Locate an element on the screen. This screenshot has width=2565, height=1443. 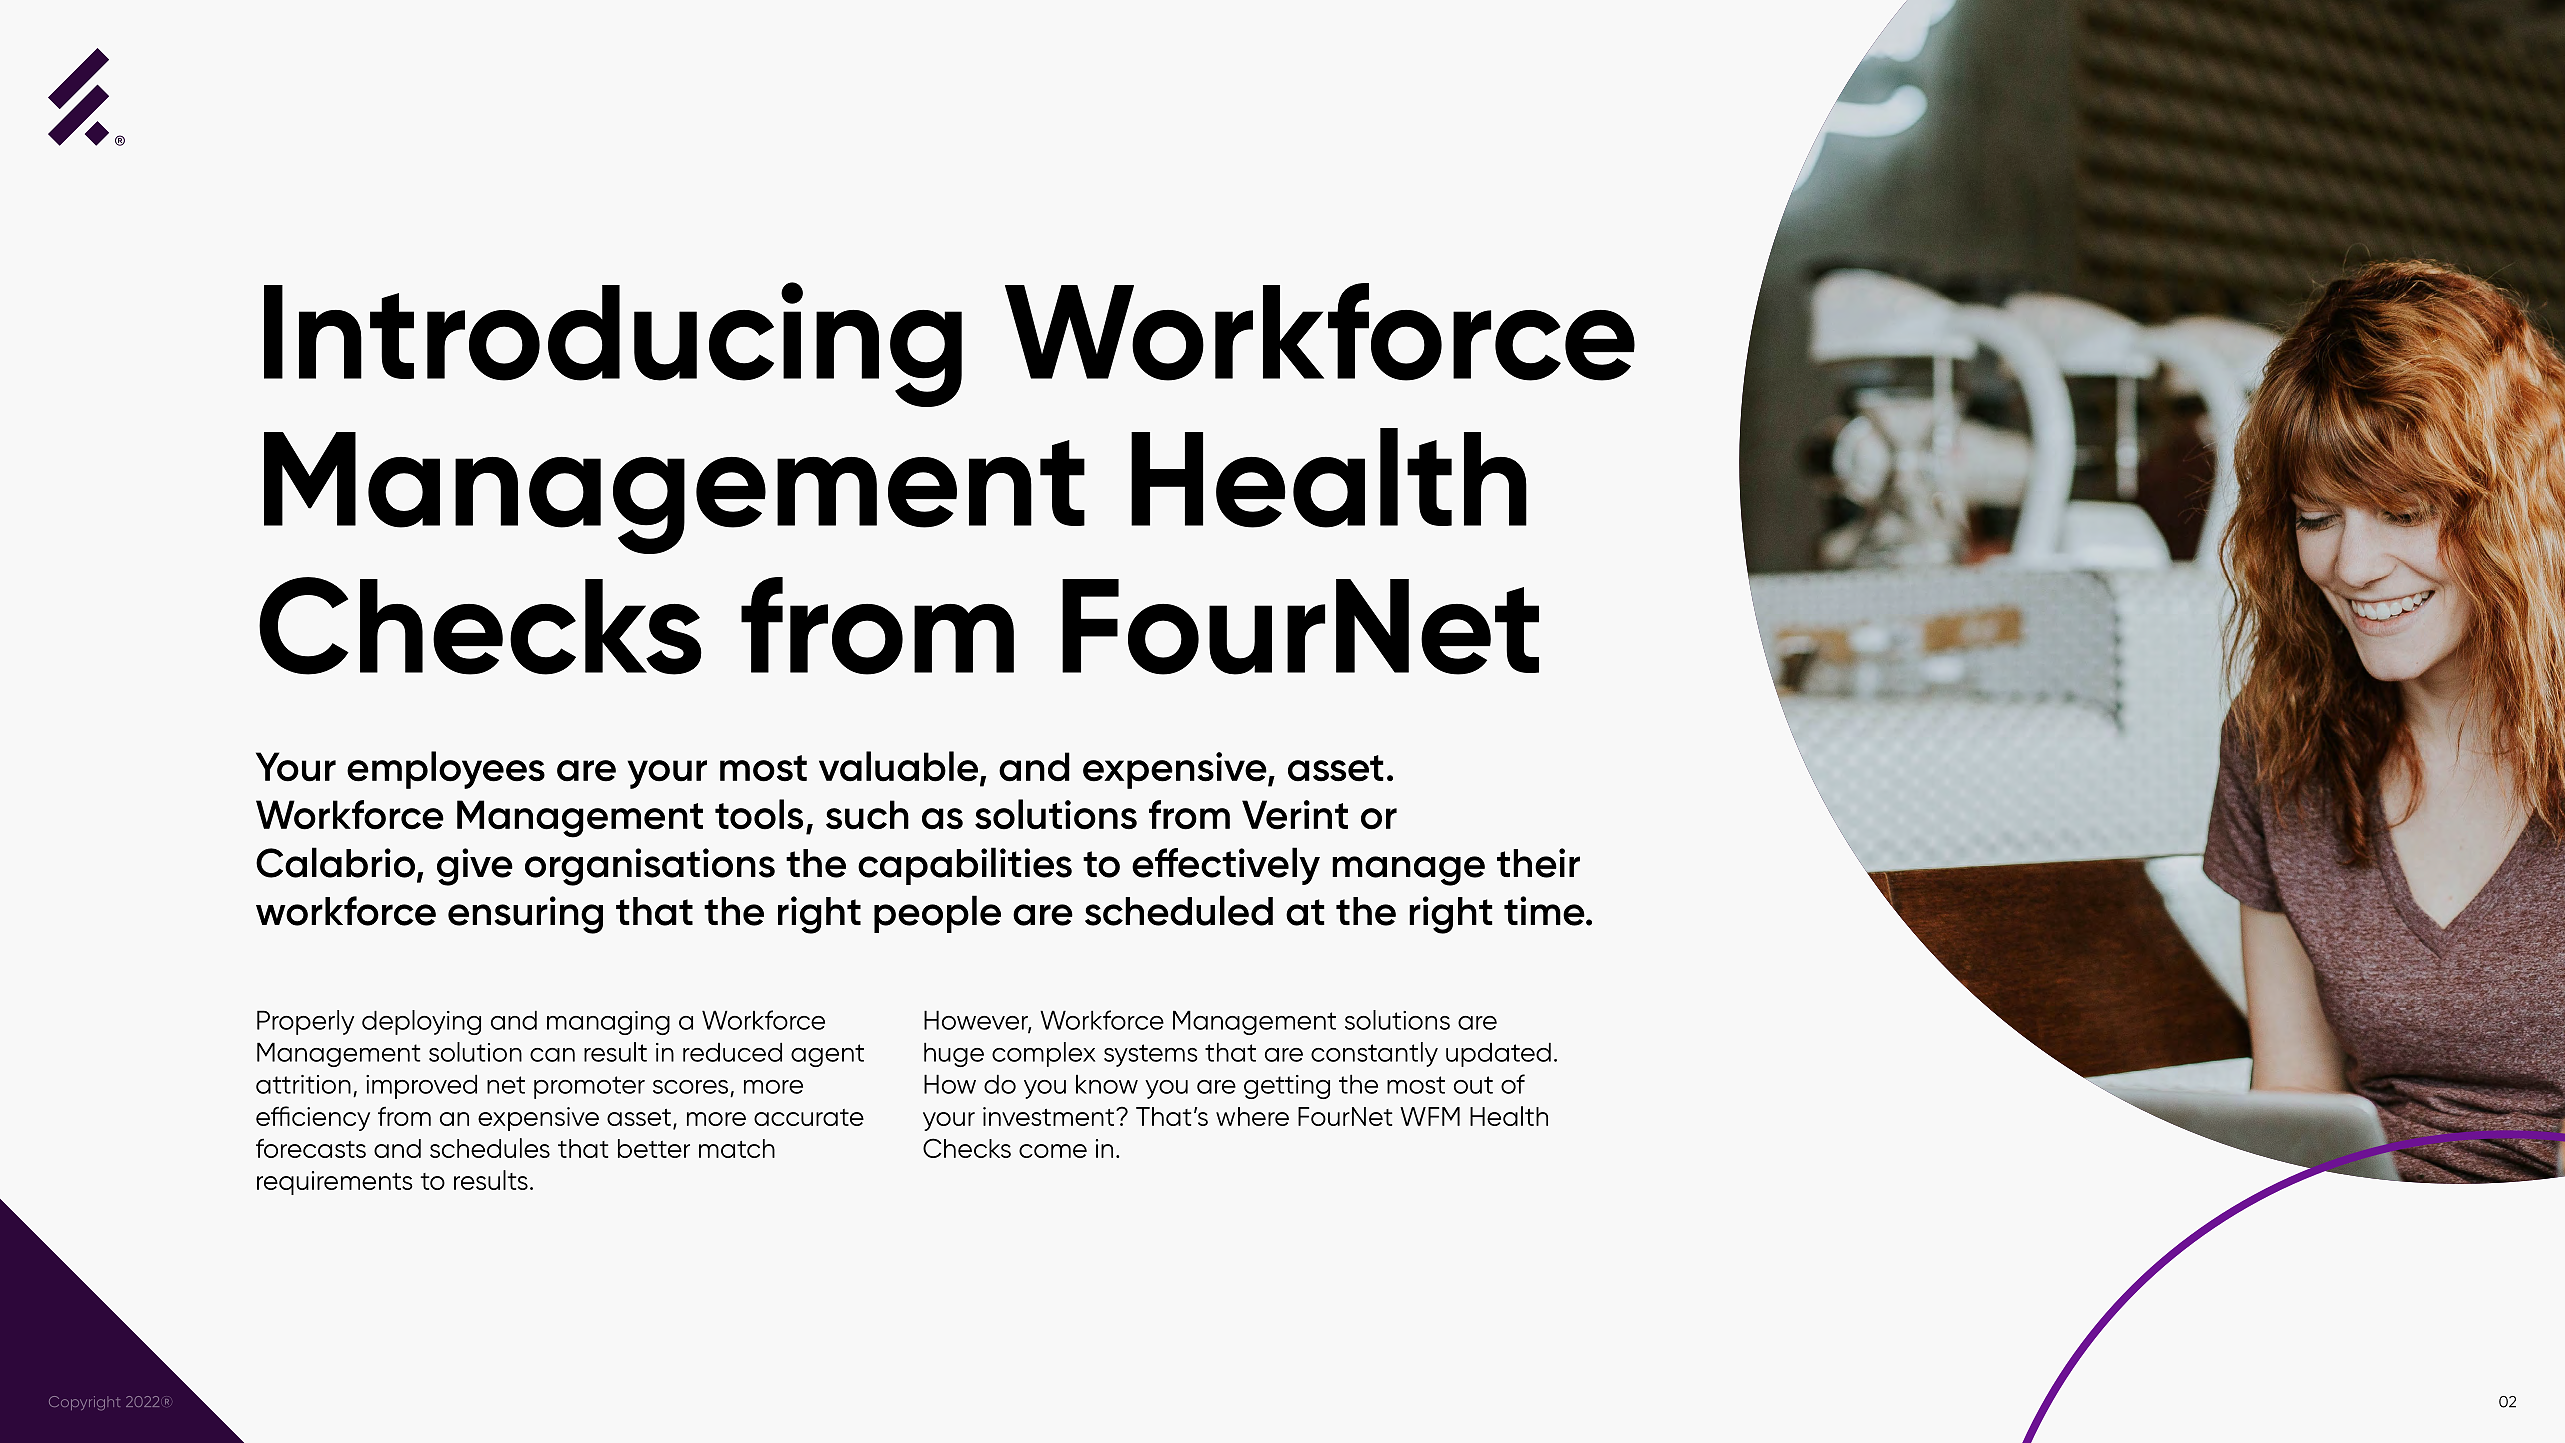
ensuring is located at coordinates (525, 915).
